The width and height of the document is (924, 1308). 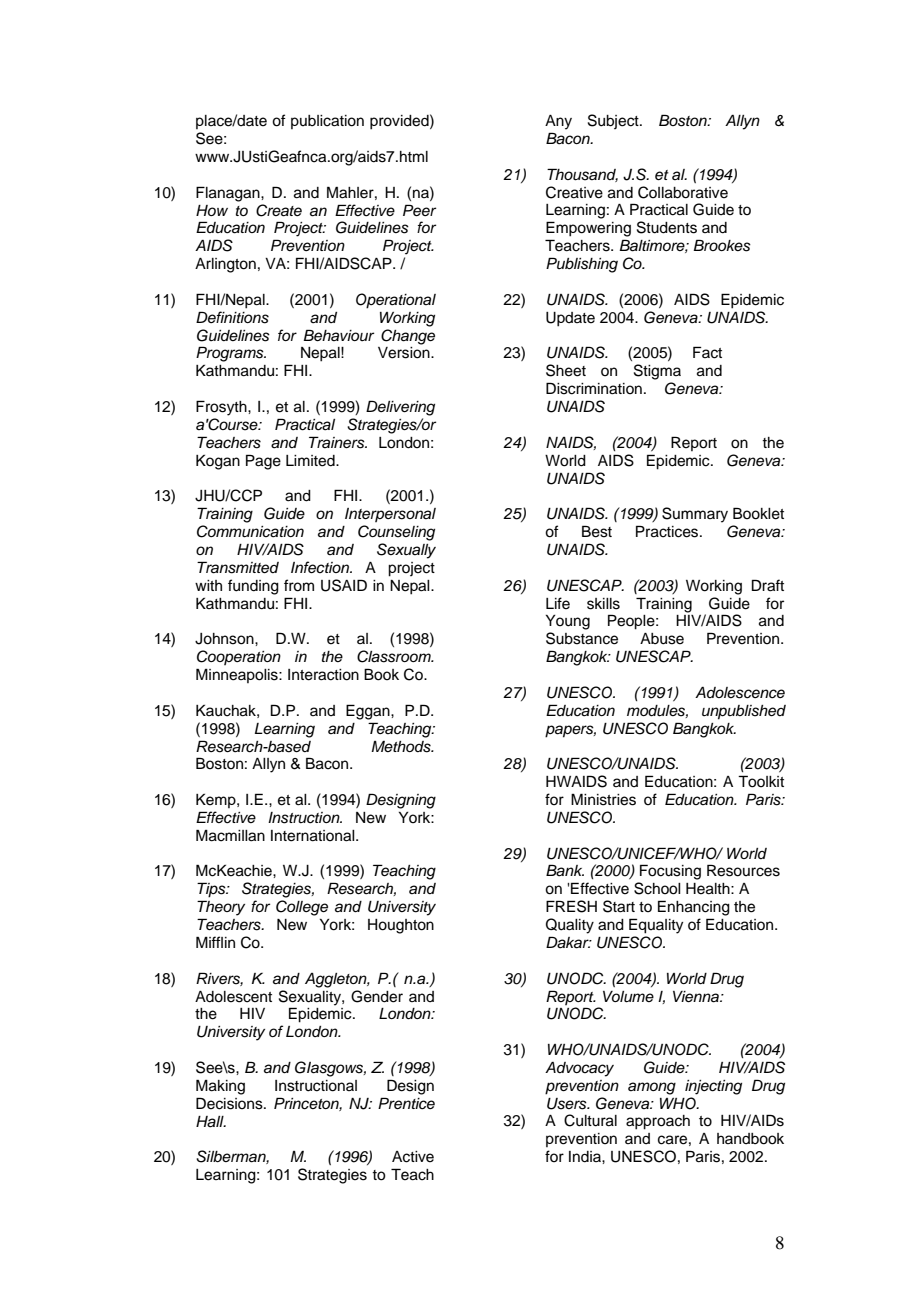 I want to click on Decisions, so click(x=230, y=1103).
